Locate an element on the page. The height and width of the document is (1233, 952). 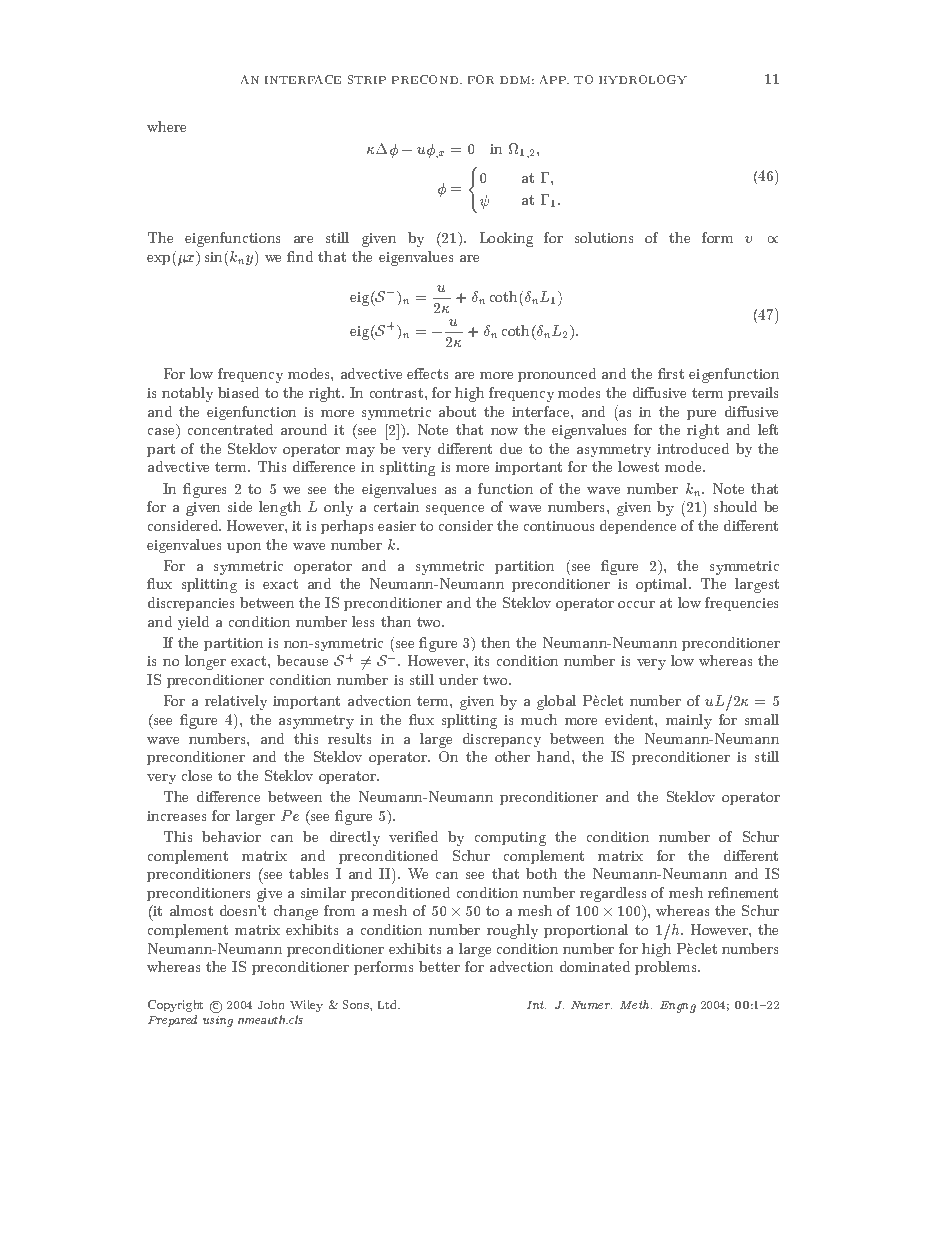
HYDROLOGY is located at coordinates (643, 79).
